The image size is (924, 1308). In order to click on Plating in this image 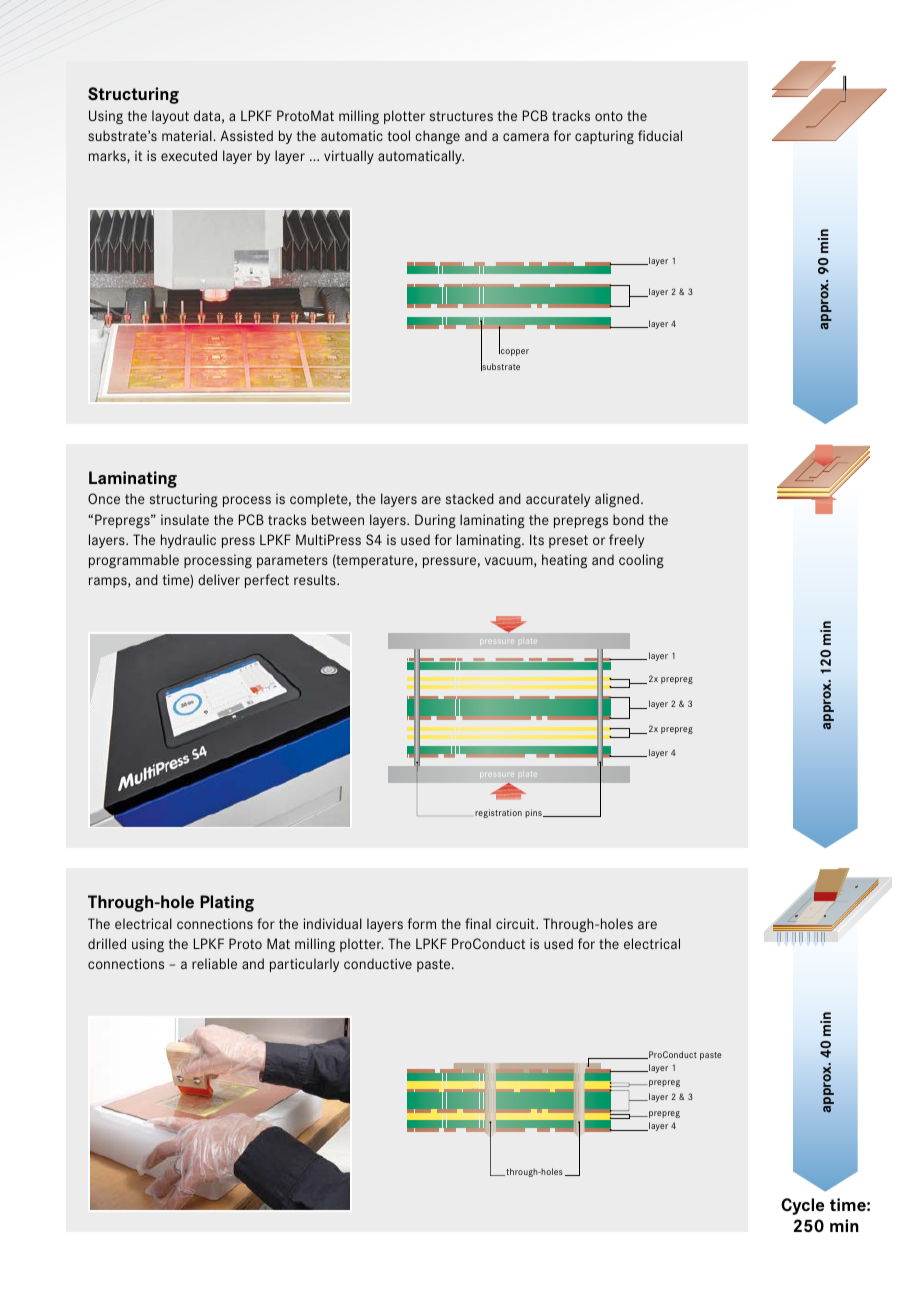, I will do `click(227, 903)`.
